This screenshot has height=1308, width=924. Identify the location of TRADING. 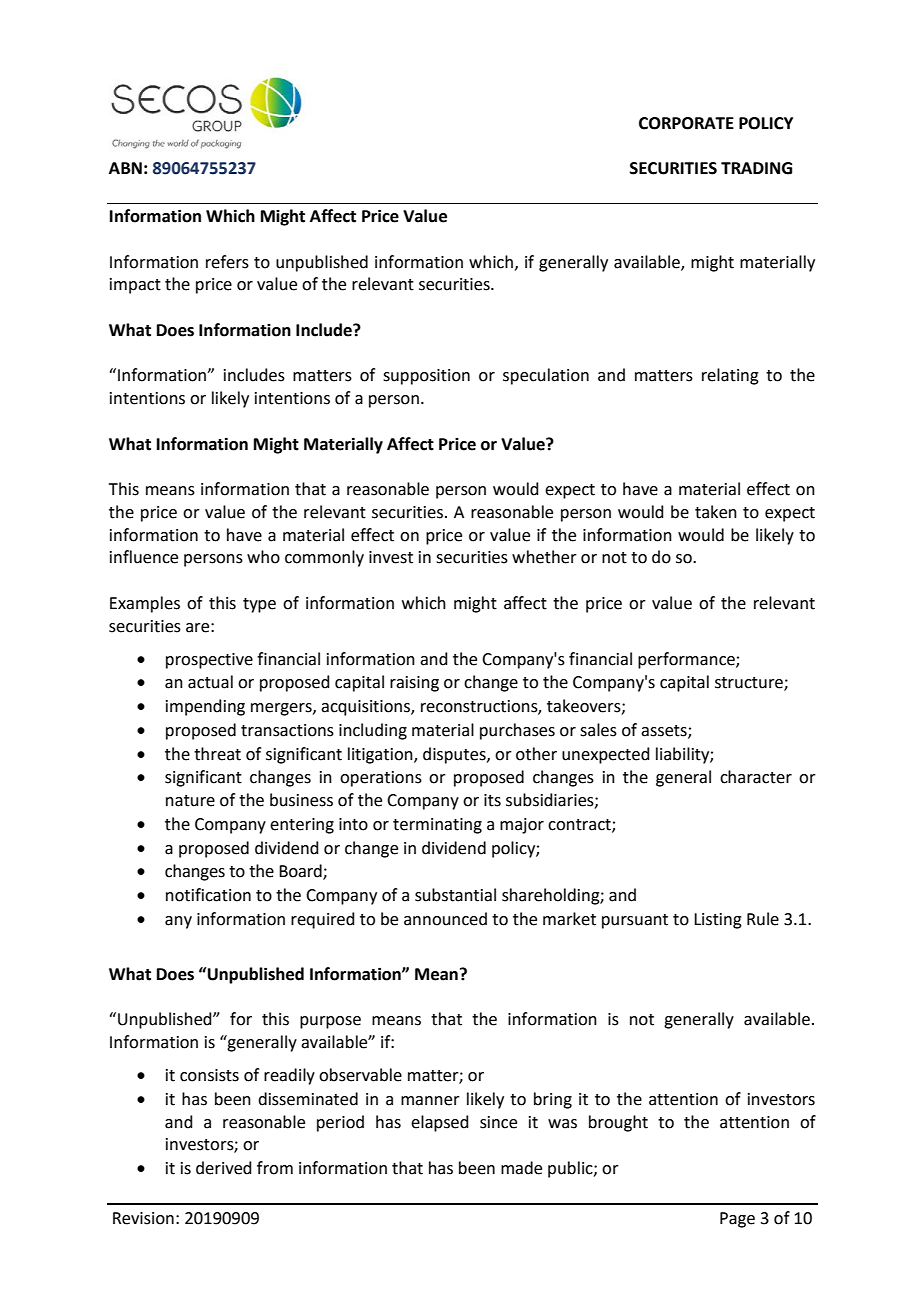
(756, 168).
